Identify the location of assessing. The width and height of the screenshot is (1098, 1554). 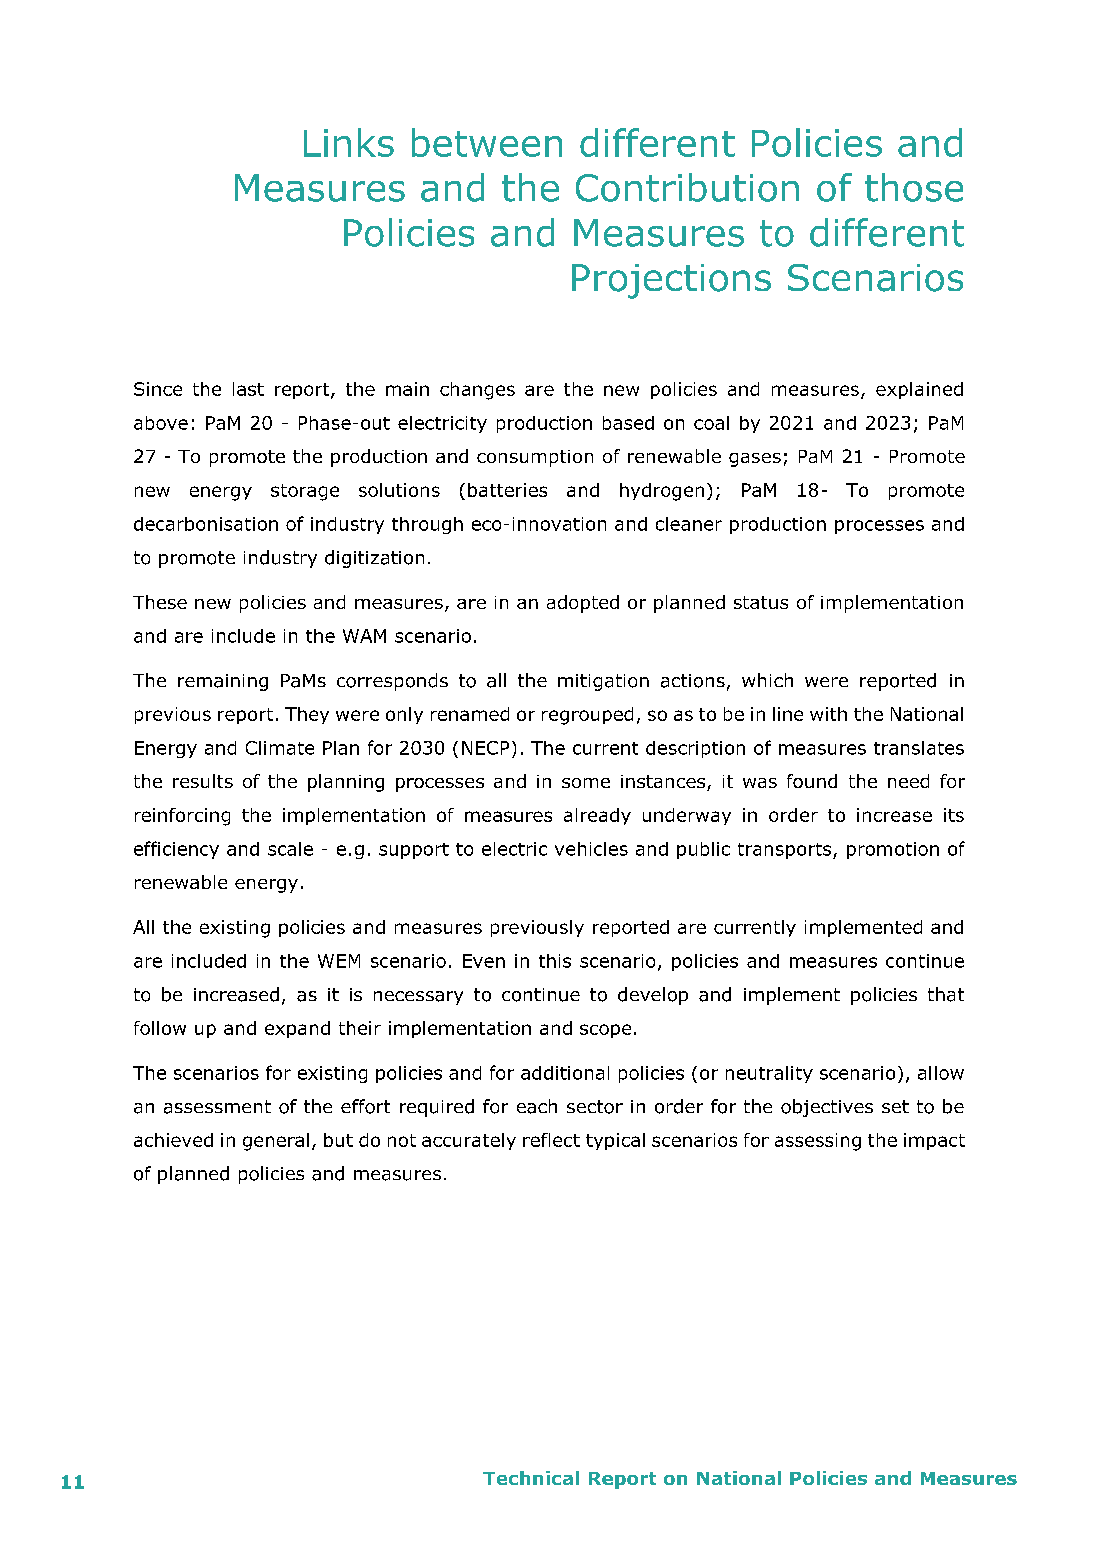
(818, 1142).
